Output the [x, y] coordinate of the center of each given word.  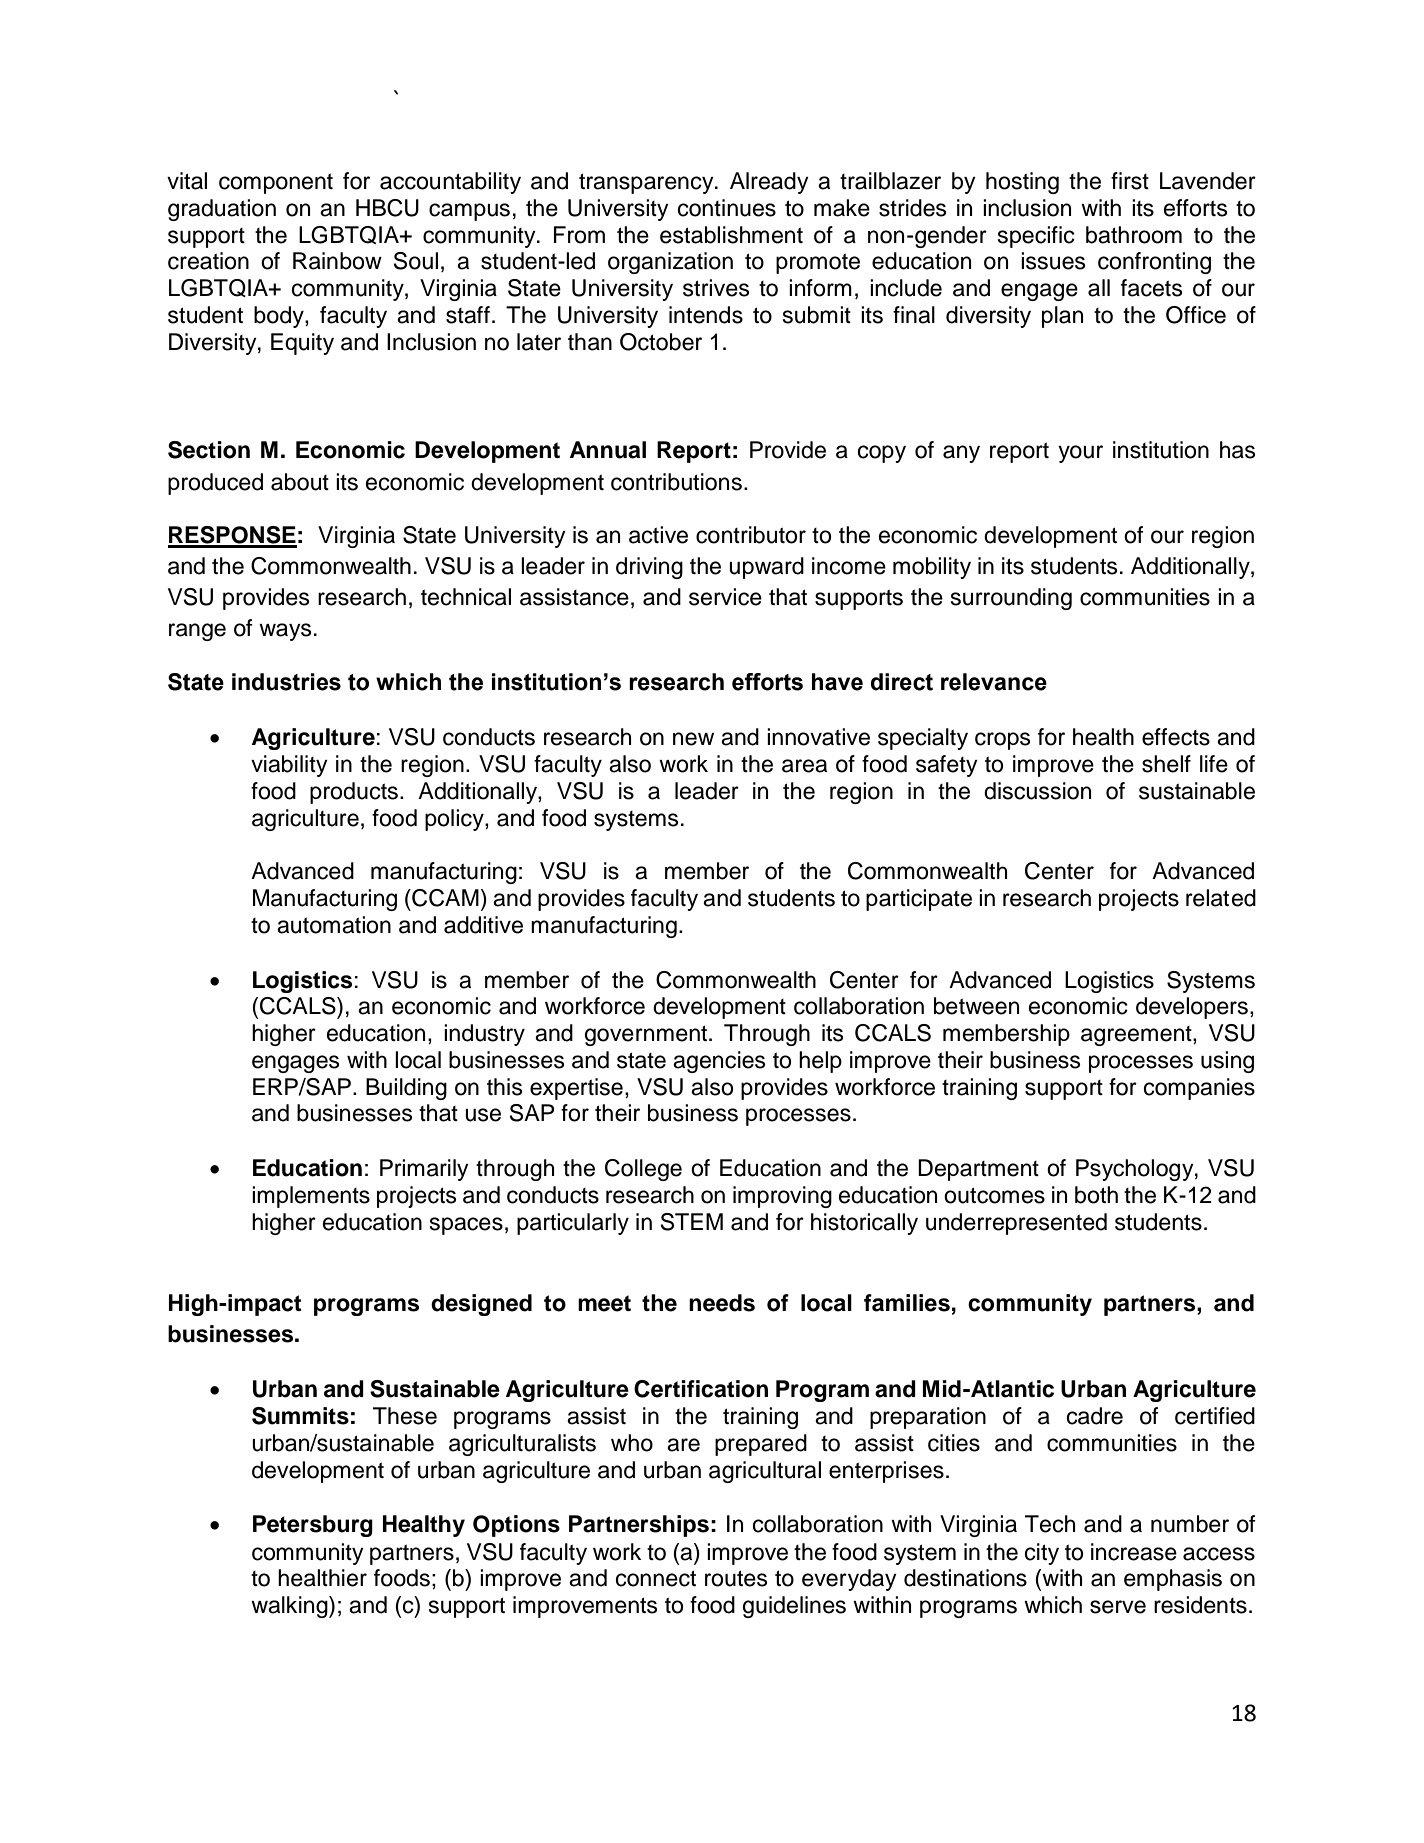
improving [782, 1197]
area [804, 766]
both [1096, 1195]
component [276, 184]
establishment [731, 235]
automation [334, 925]
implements [311, 1197]
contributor [751, 535]
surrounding [1011, 599]
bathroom [1134, 235]
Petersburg [313, 1526]
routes [736, 1579]
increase [1134, 1552]
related [1221, 898]
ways [285, 632]
